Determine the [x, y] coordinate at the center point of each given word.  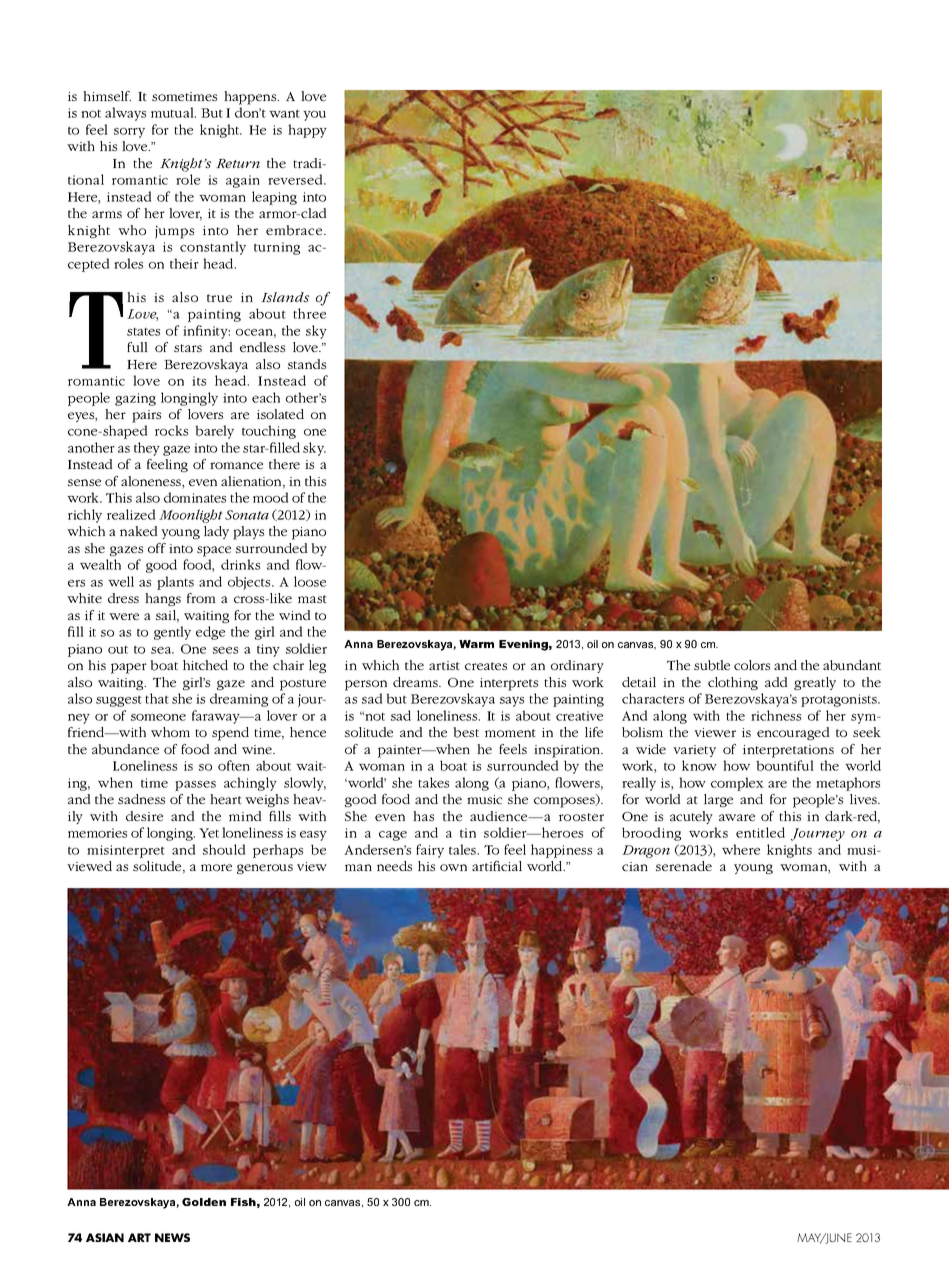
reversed [296, 179]
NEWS [172, 1237]
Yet [209, 833]
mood [270, 497]
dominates [195, 497]
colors [752, 665]
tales [464, 849]
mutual [173, 112]
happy [307, 131]
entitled [760, 832]
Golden [204, 1202]
